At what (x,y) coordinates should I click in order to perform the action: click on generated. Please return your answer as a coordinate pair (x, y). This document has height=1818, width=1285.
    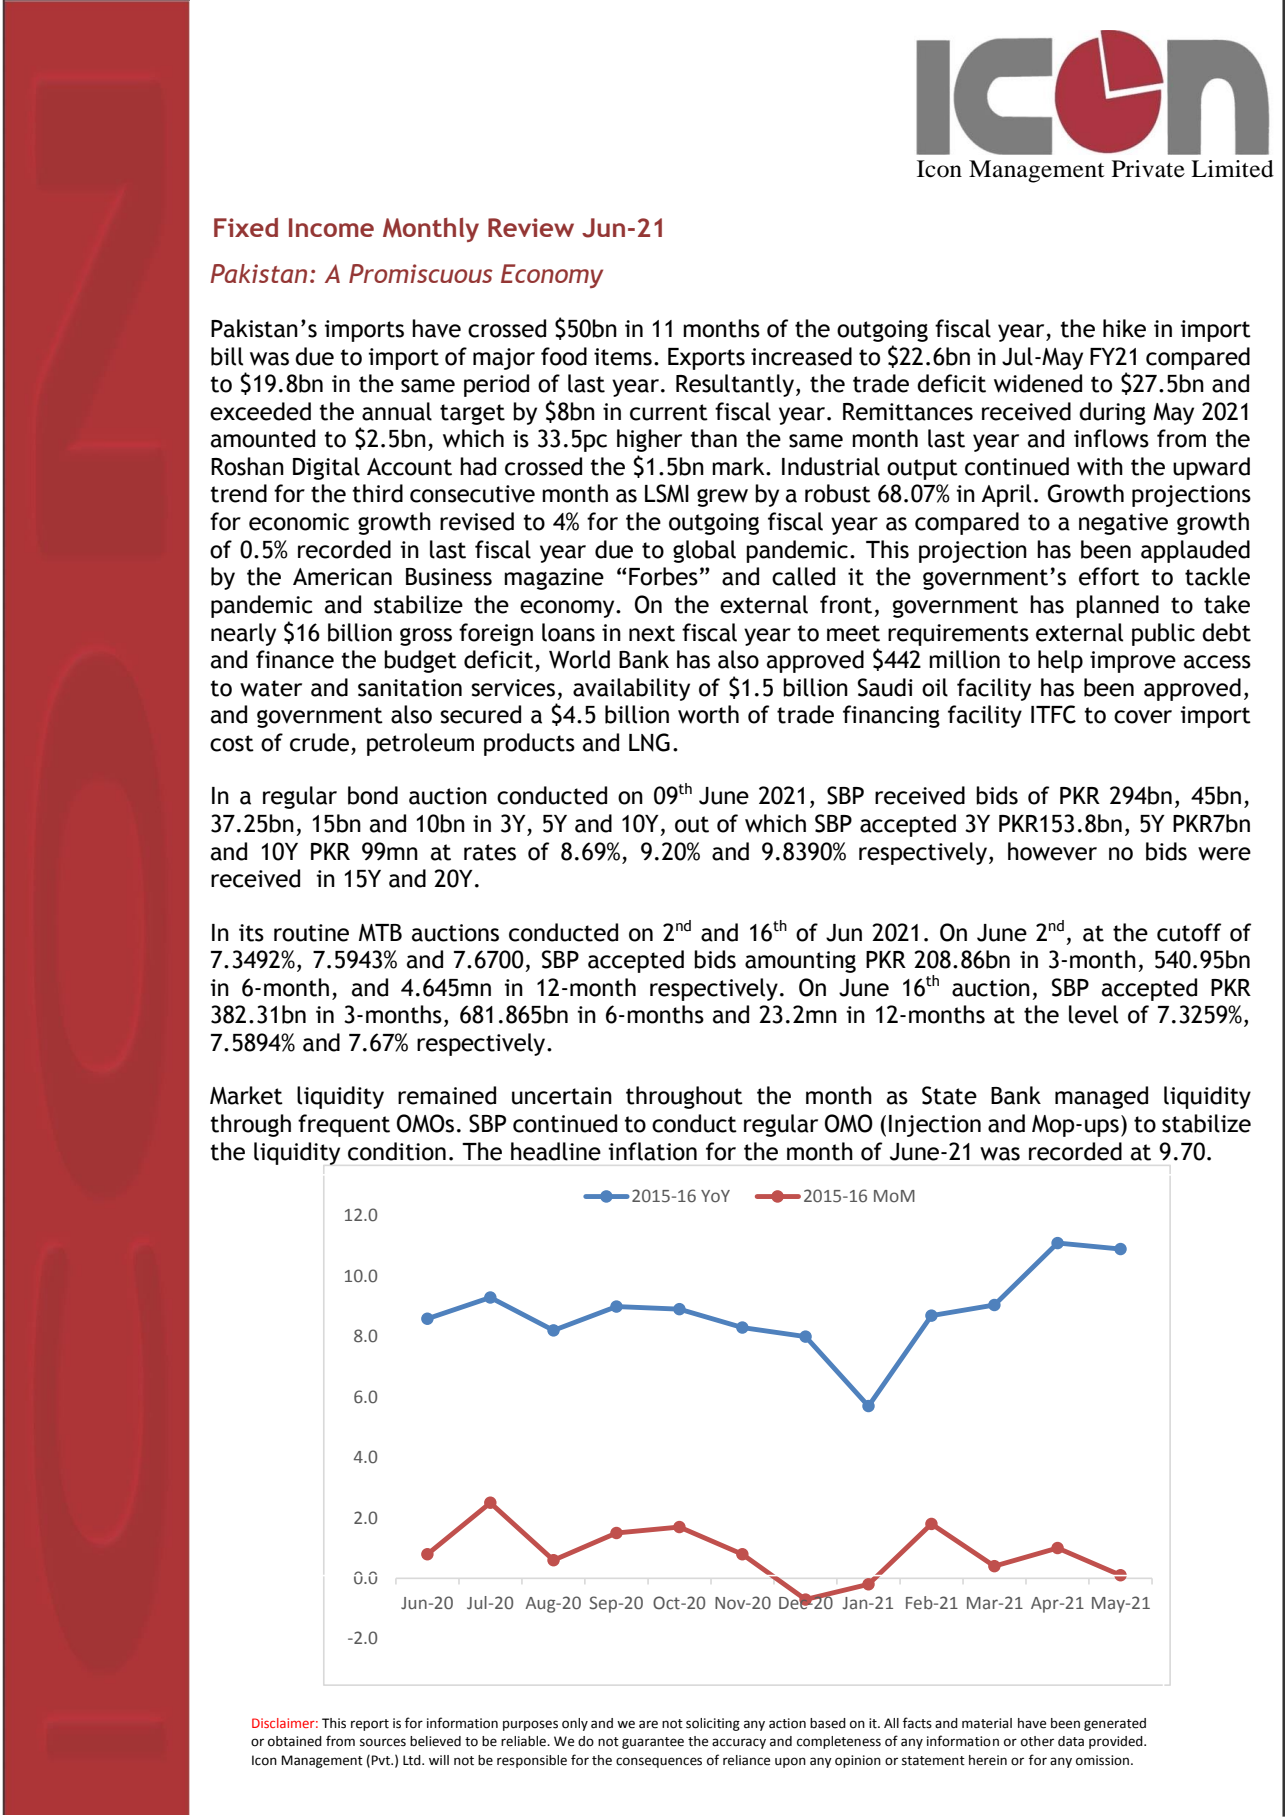
    Looking at the image, I should click on (1115, 1724).
